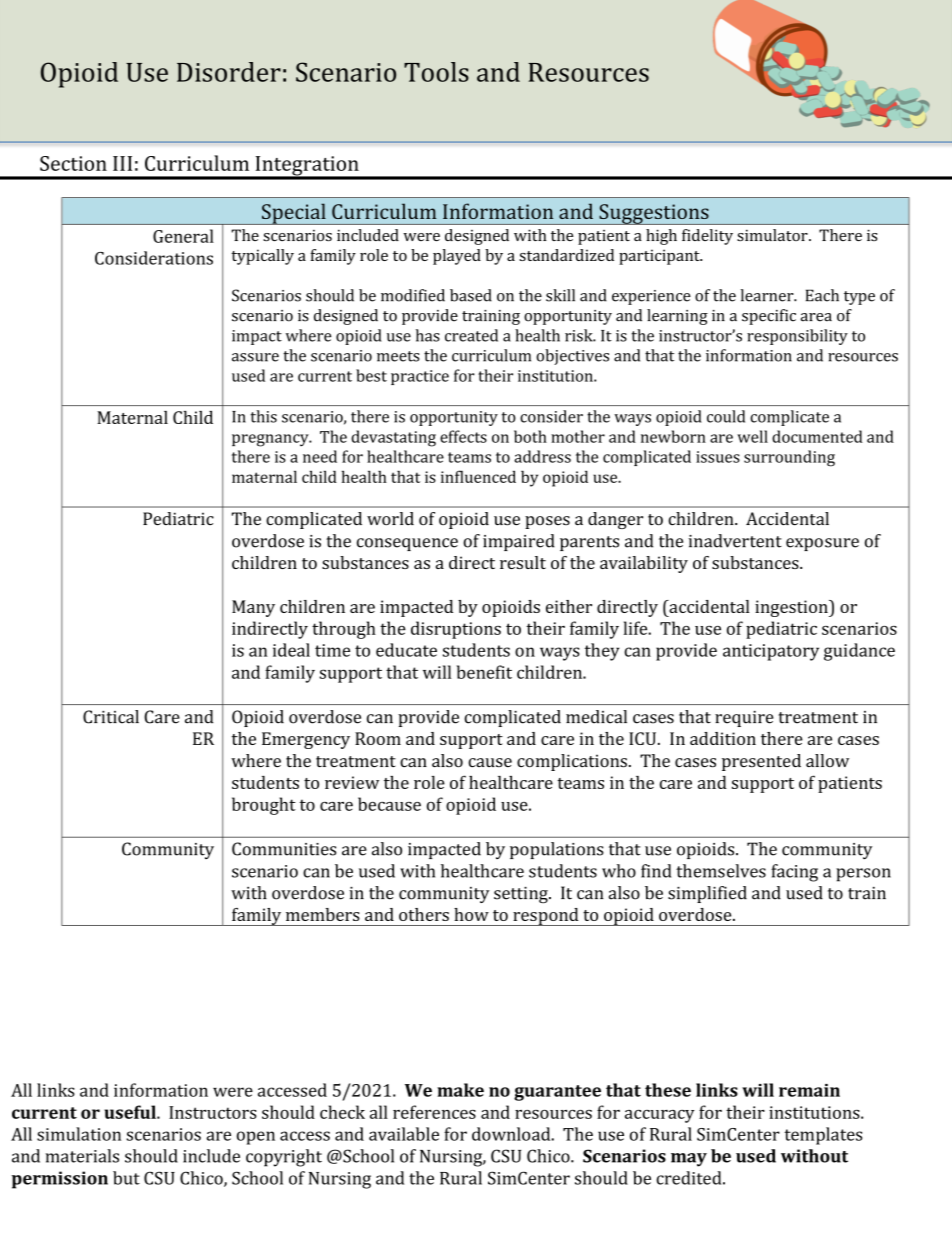  Describe the element at coordinates (773, 235) in the image. I see `simulator` at that location.
